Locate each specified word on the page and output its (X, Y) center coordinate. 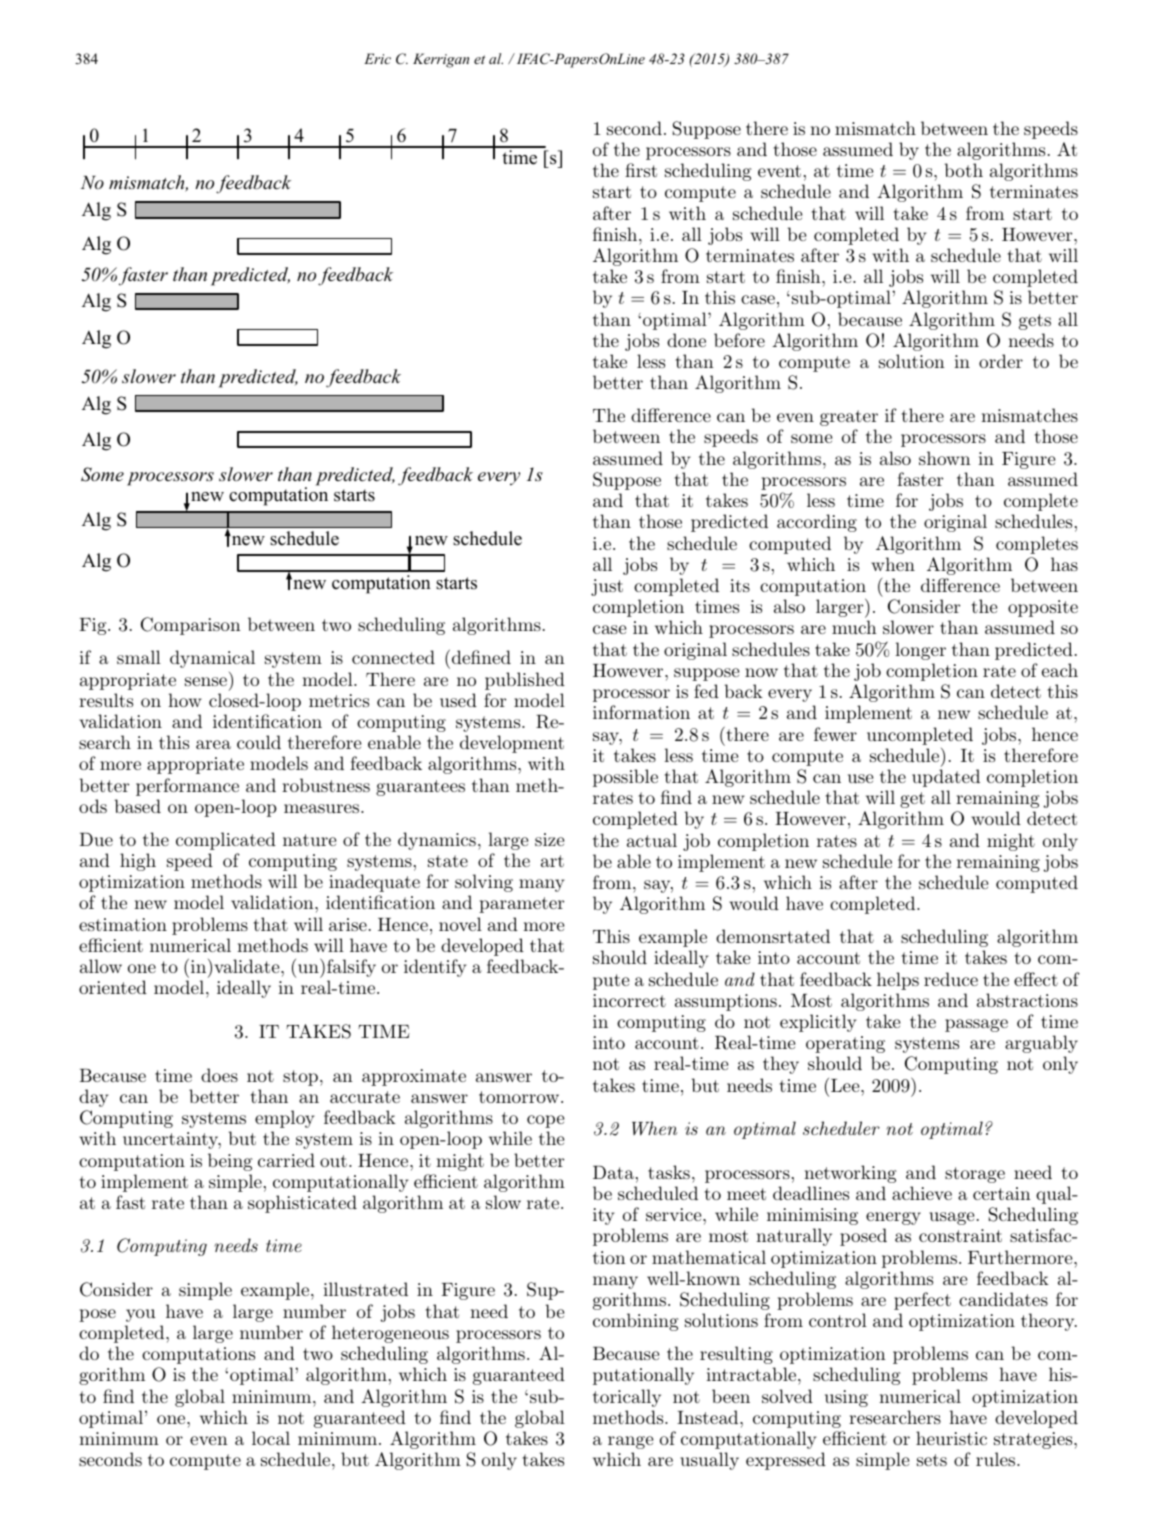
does (219, 1075)
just (607, 587)
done (686, 340)
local (271, 1438)
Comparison (191, 626)
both (963, 170)
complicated (226, 841)
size (549, 839)
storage (975, 1175)
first (641, 170)
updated (946, 778)
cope (545, 1121)
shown (945, 458)
